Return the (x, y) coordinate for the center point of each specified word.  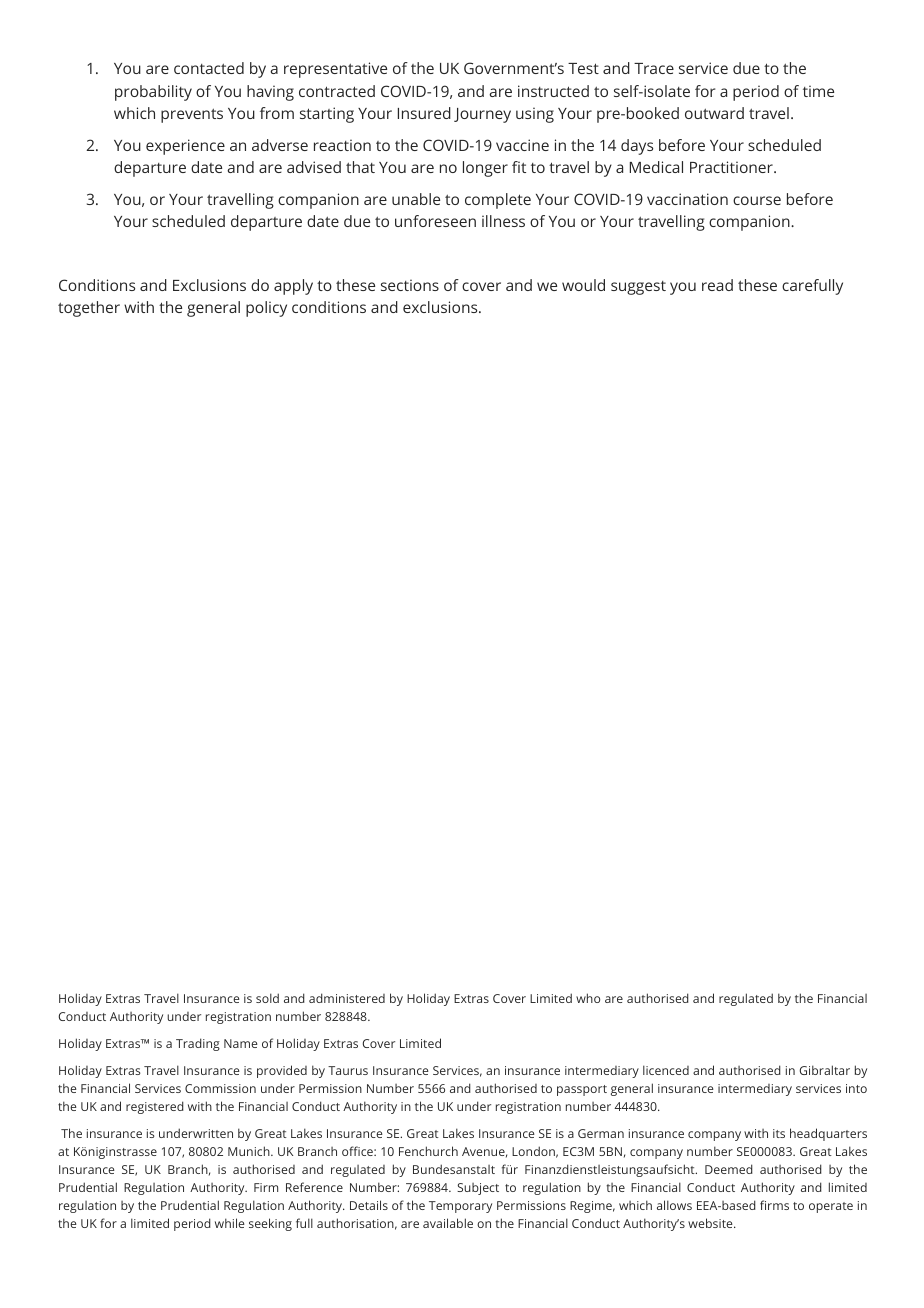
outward (714, 113)
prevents (192, 115)
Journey (482, 115)
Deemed (729, 1169)
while (230, 1223)
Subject (478, 1189)
